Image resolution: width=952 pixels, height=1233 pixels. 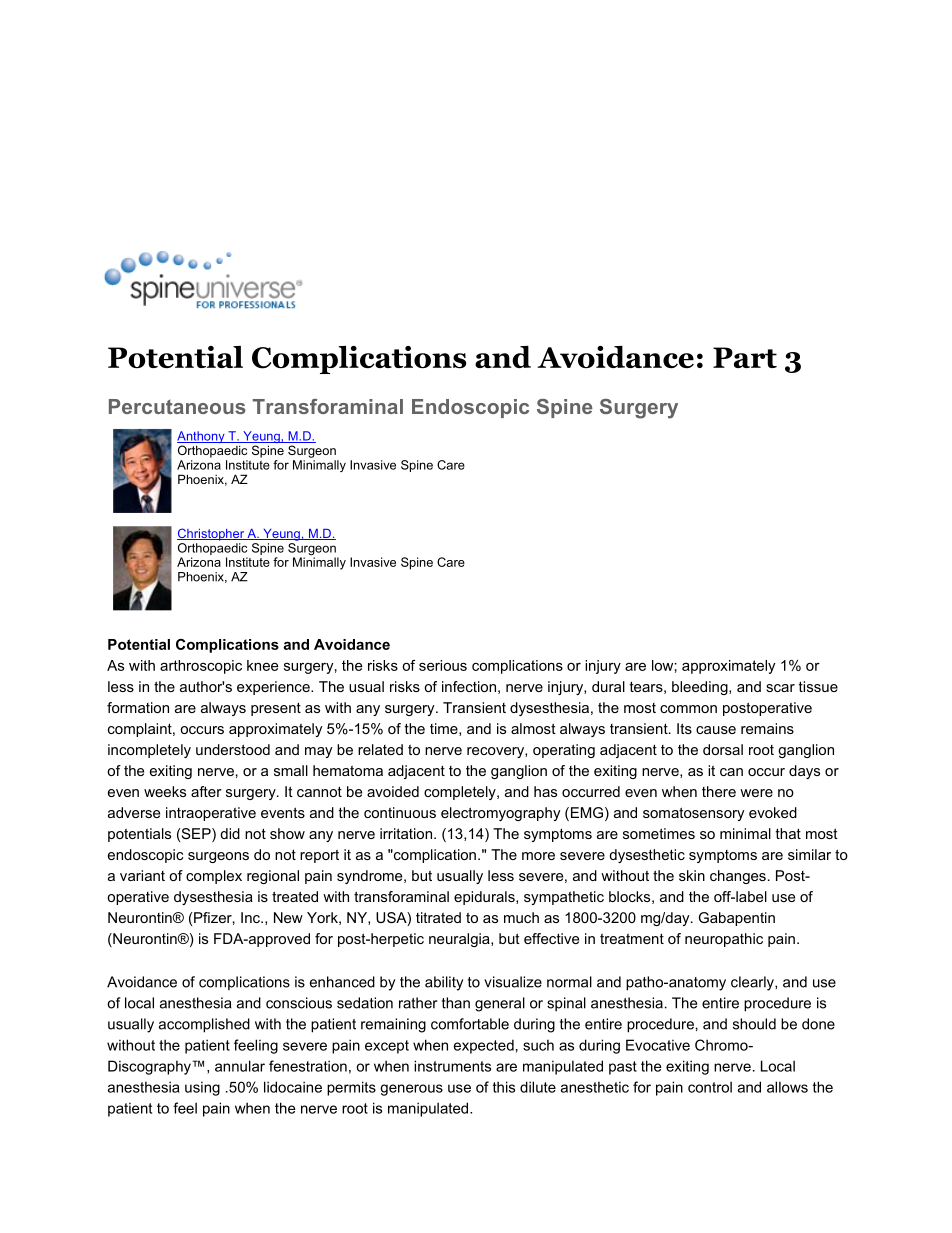 I want to click on control, so click(x=710, y=1087).
